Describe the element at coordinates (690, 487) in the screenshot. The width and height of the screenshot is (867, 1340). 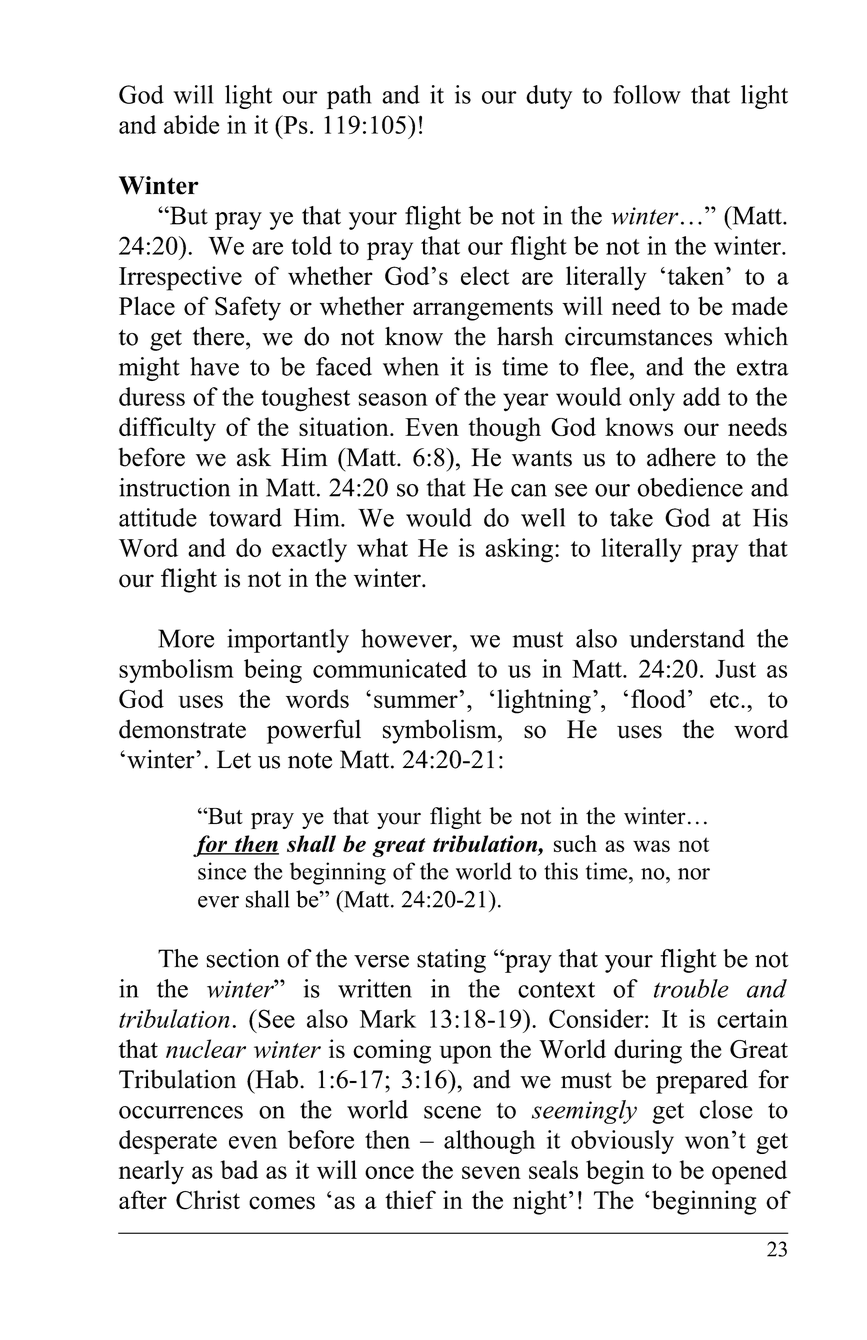
I see `obedience` at that location.
